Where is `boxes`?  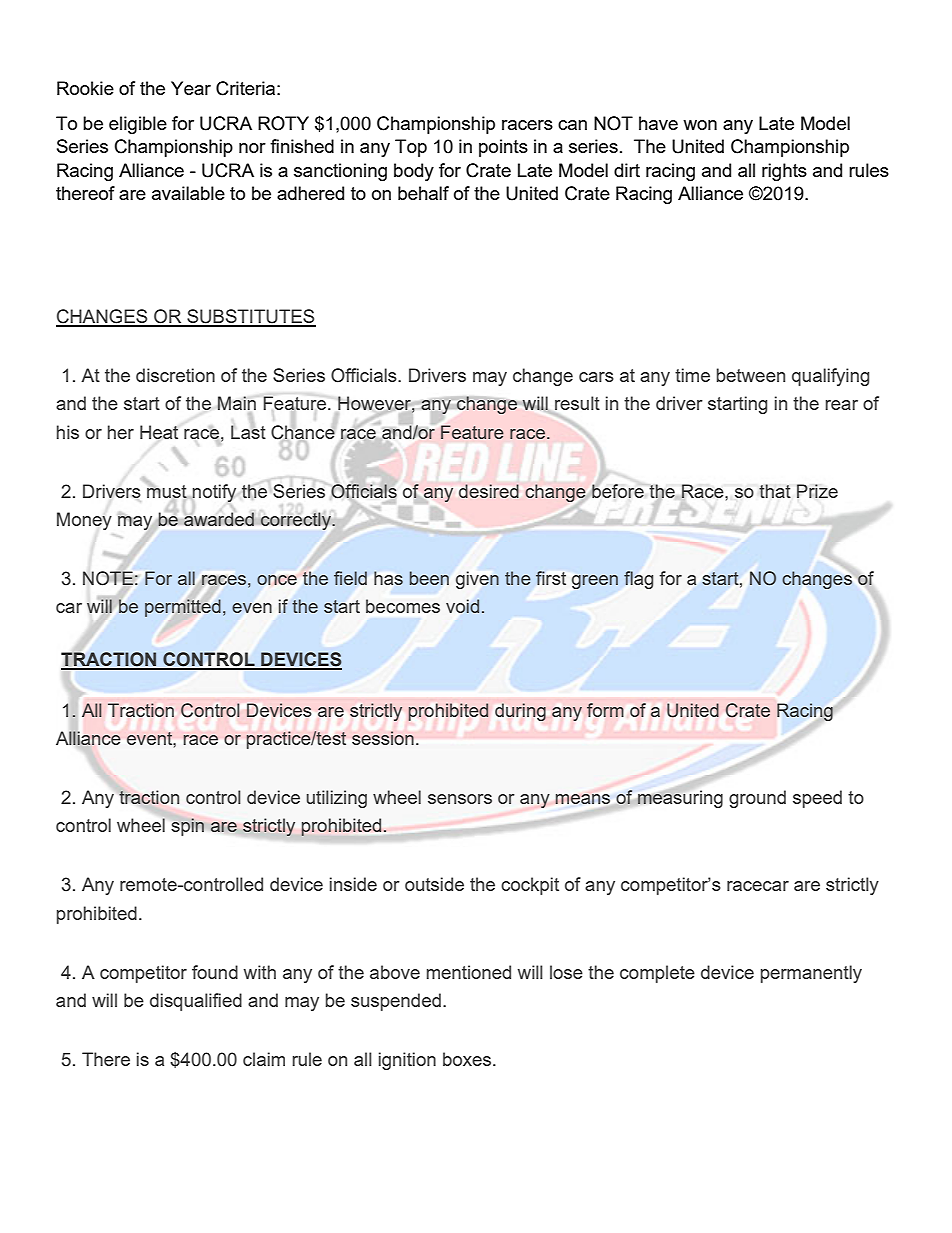 boxes is located at coordinates (468, 1059).
